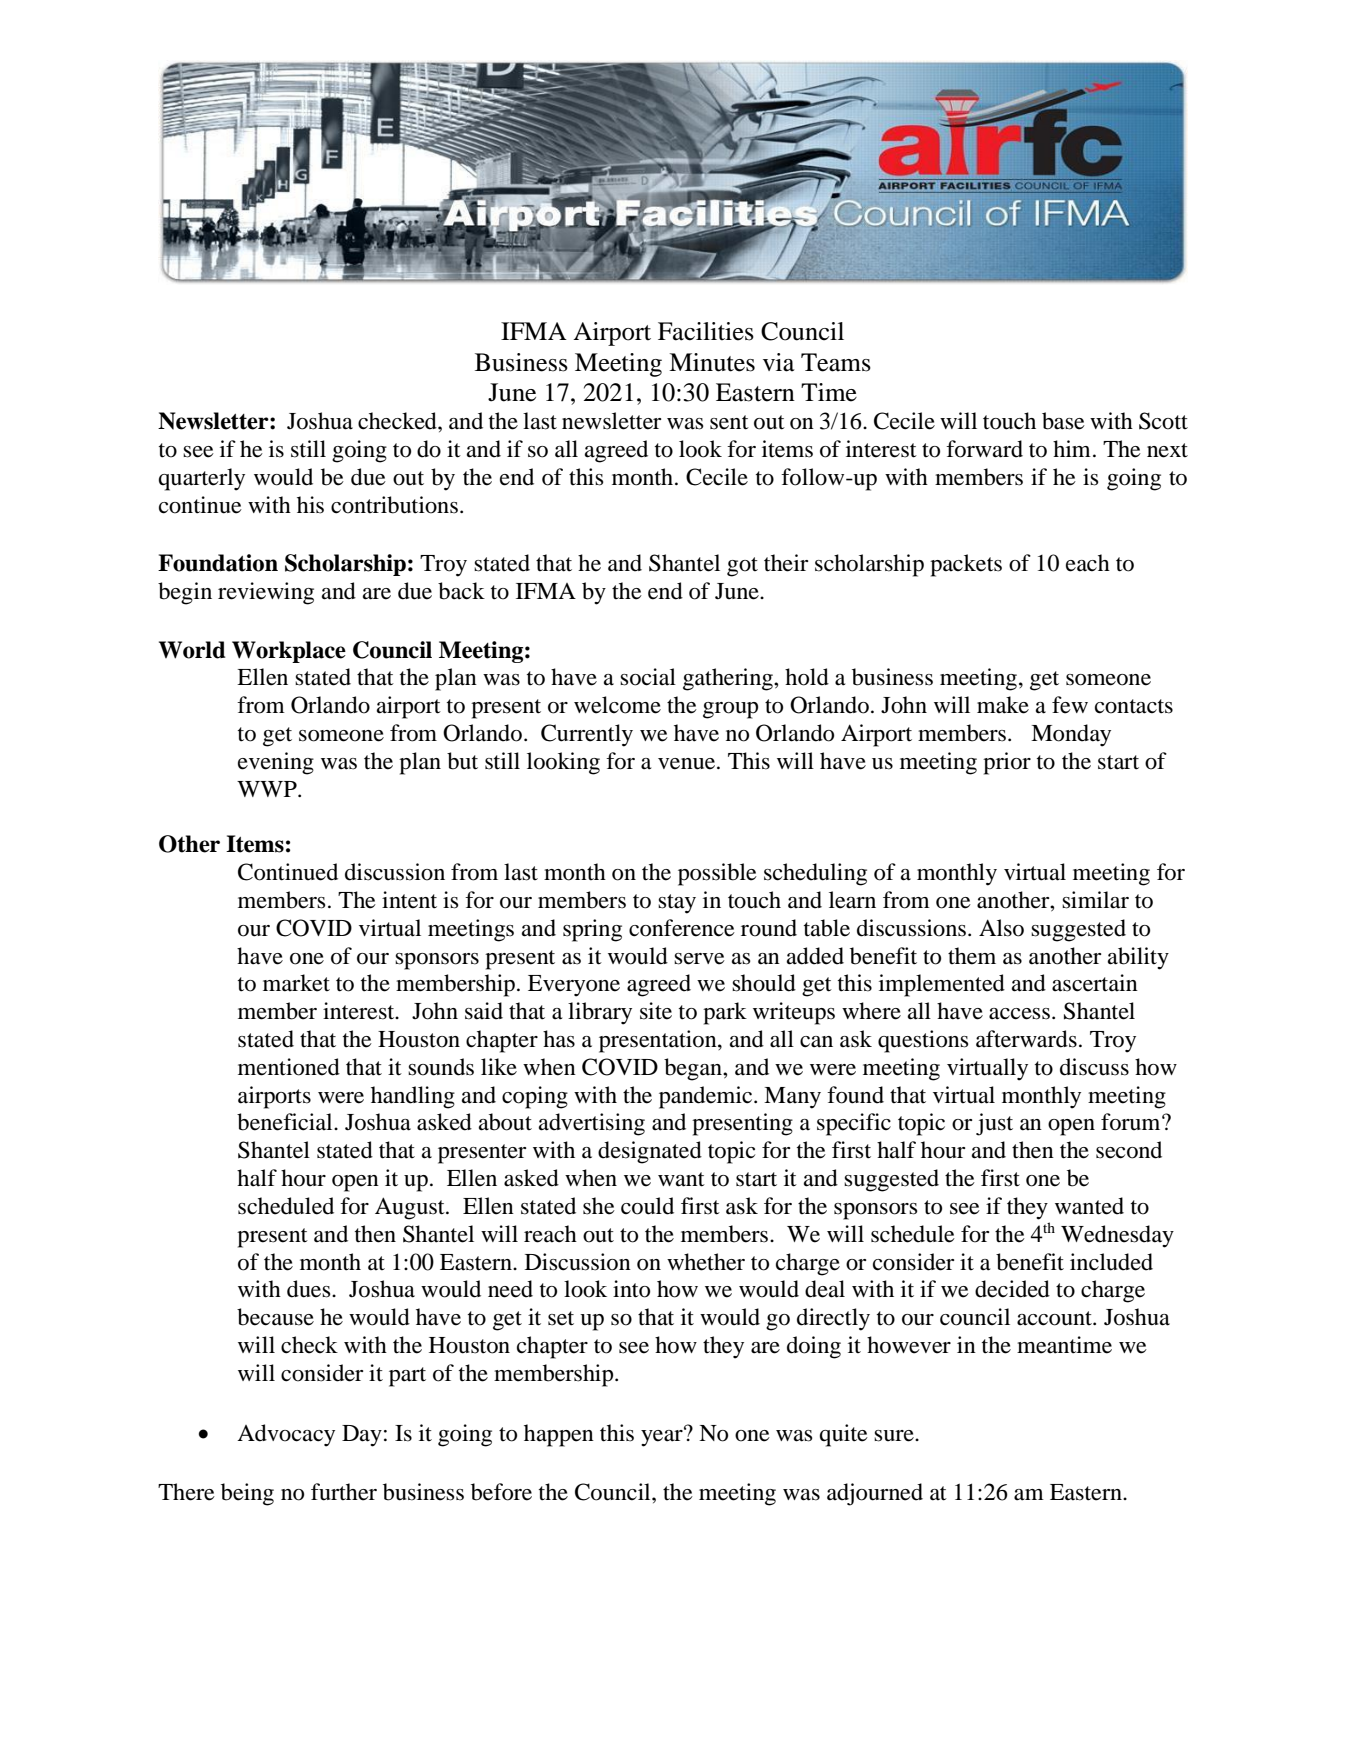 The image size is (1346, 1741). I want to click on Workplace, so click(289, 652).
